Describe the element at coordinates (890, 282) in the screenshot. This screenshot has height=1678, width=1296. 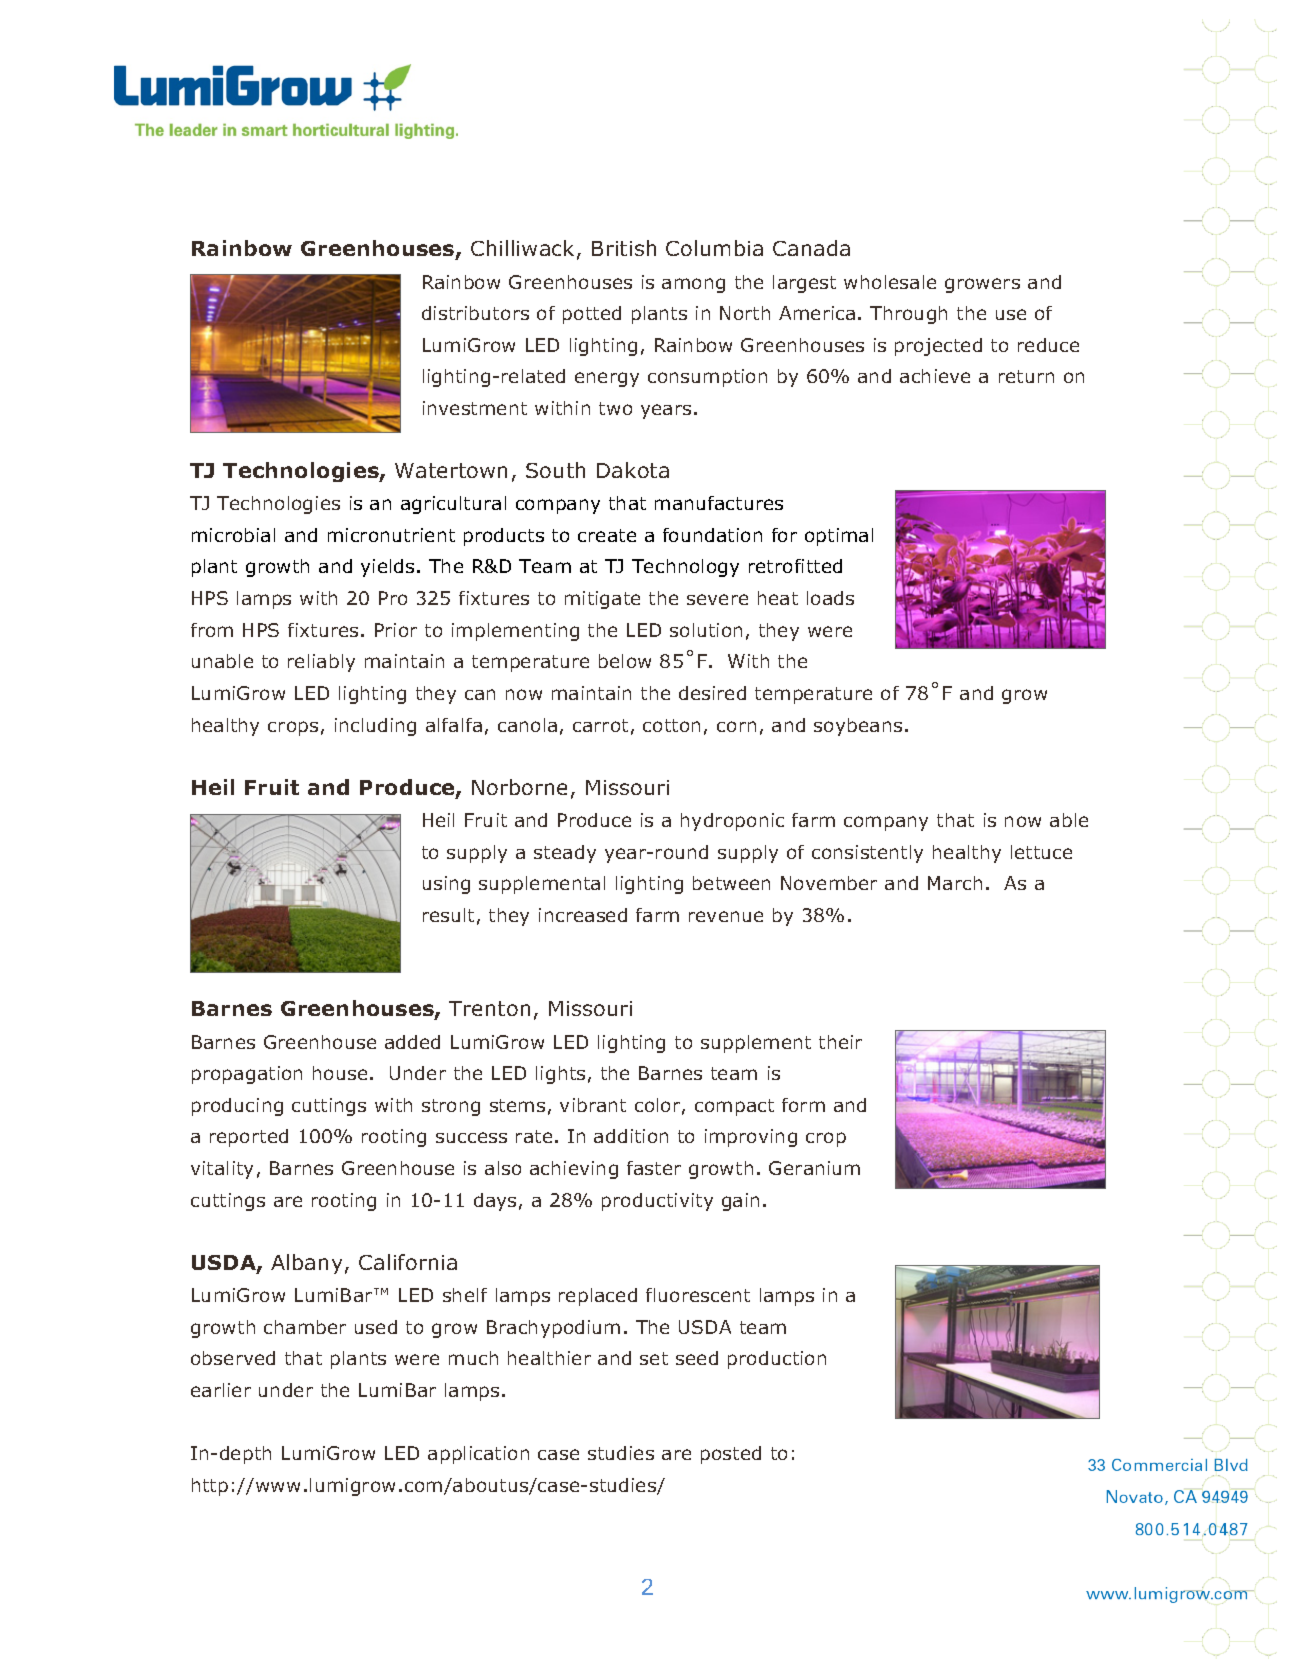
I see `wholesale` at that location.
